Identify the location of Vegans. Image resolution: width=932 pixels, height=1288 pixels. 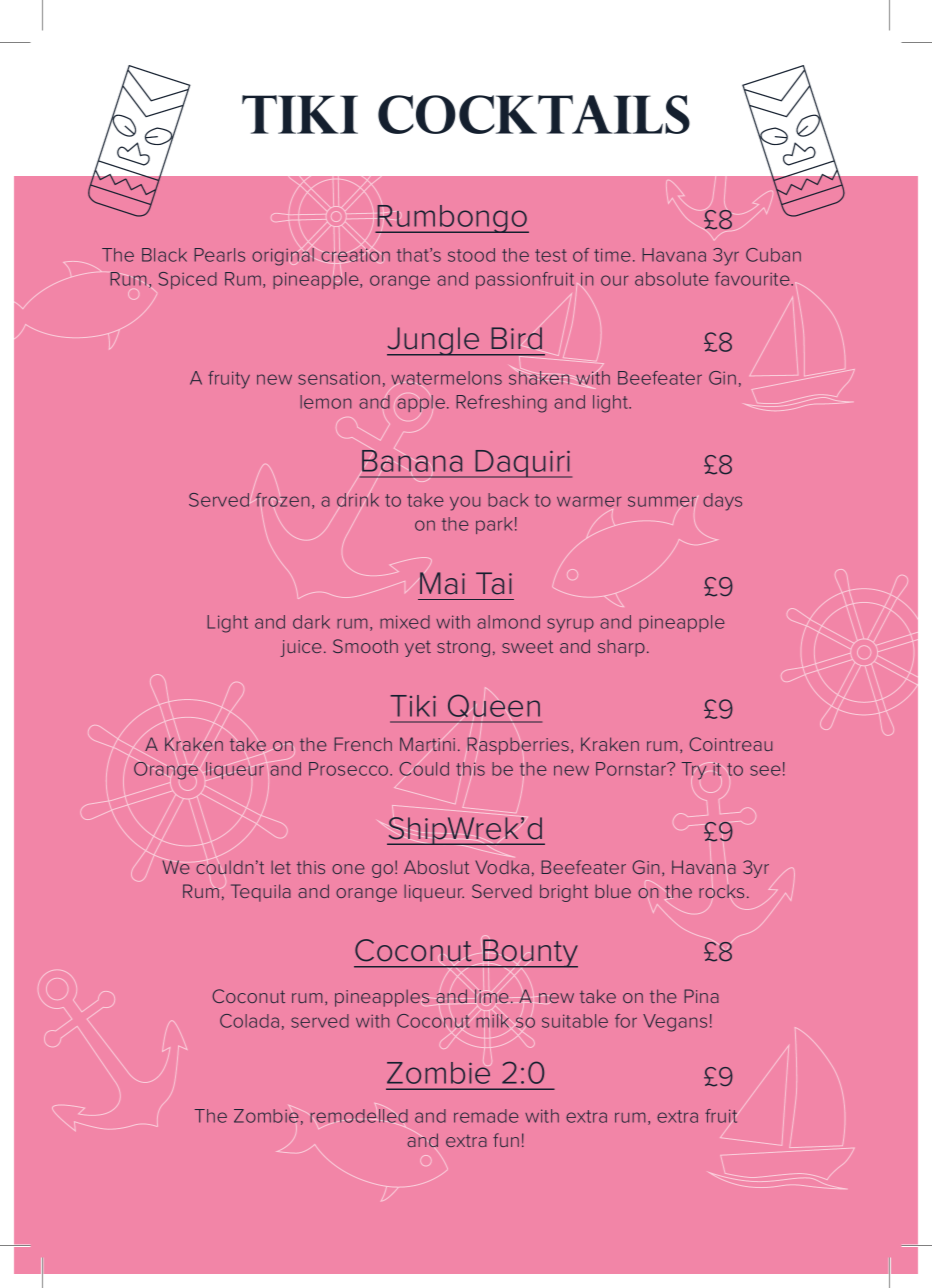
(675, 1023).
